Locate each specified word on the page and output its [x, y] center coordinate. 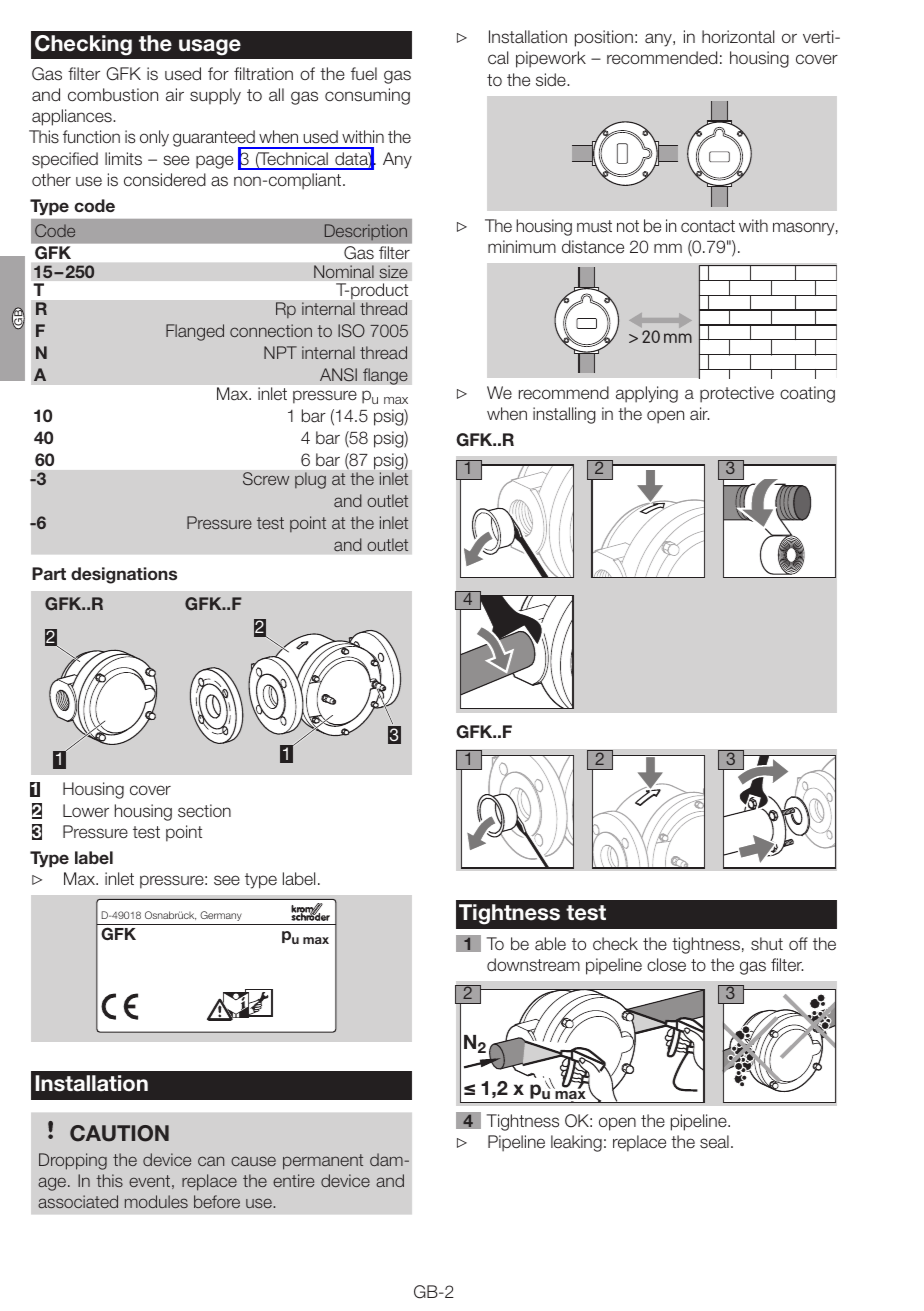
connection [271, 330]
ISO [351, 330]
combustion [113, 95]
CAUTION [119, 1133]
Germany [221, 916]
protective [737, 394]
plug [310, 480]
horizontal [738, 37]
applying [647, 394]
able [550, 944]
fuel [364, 73]
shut [767, 943]
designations [124, 575]
